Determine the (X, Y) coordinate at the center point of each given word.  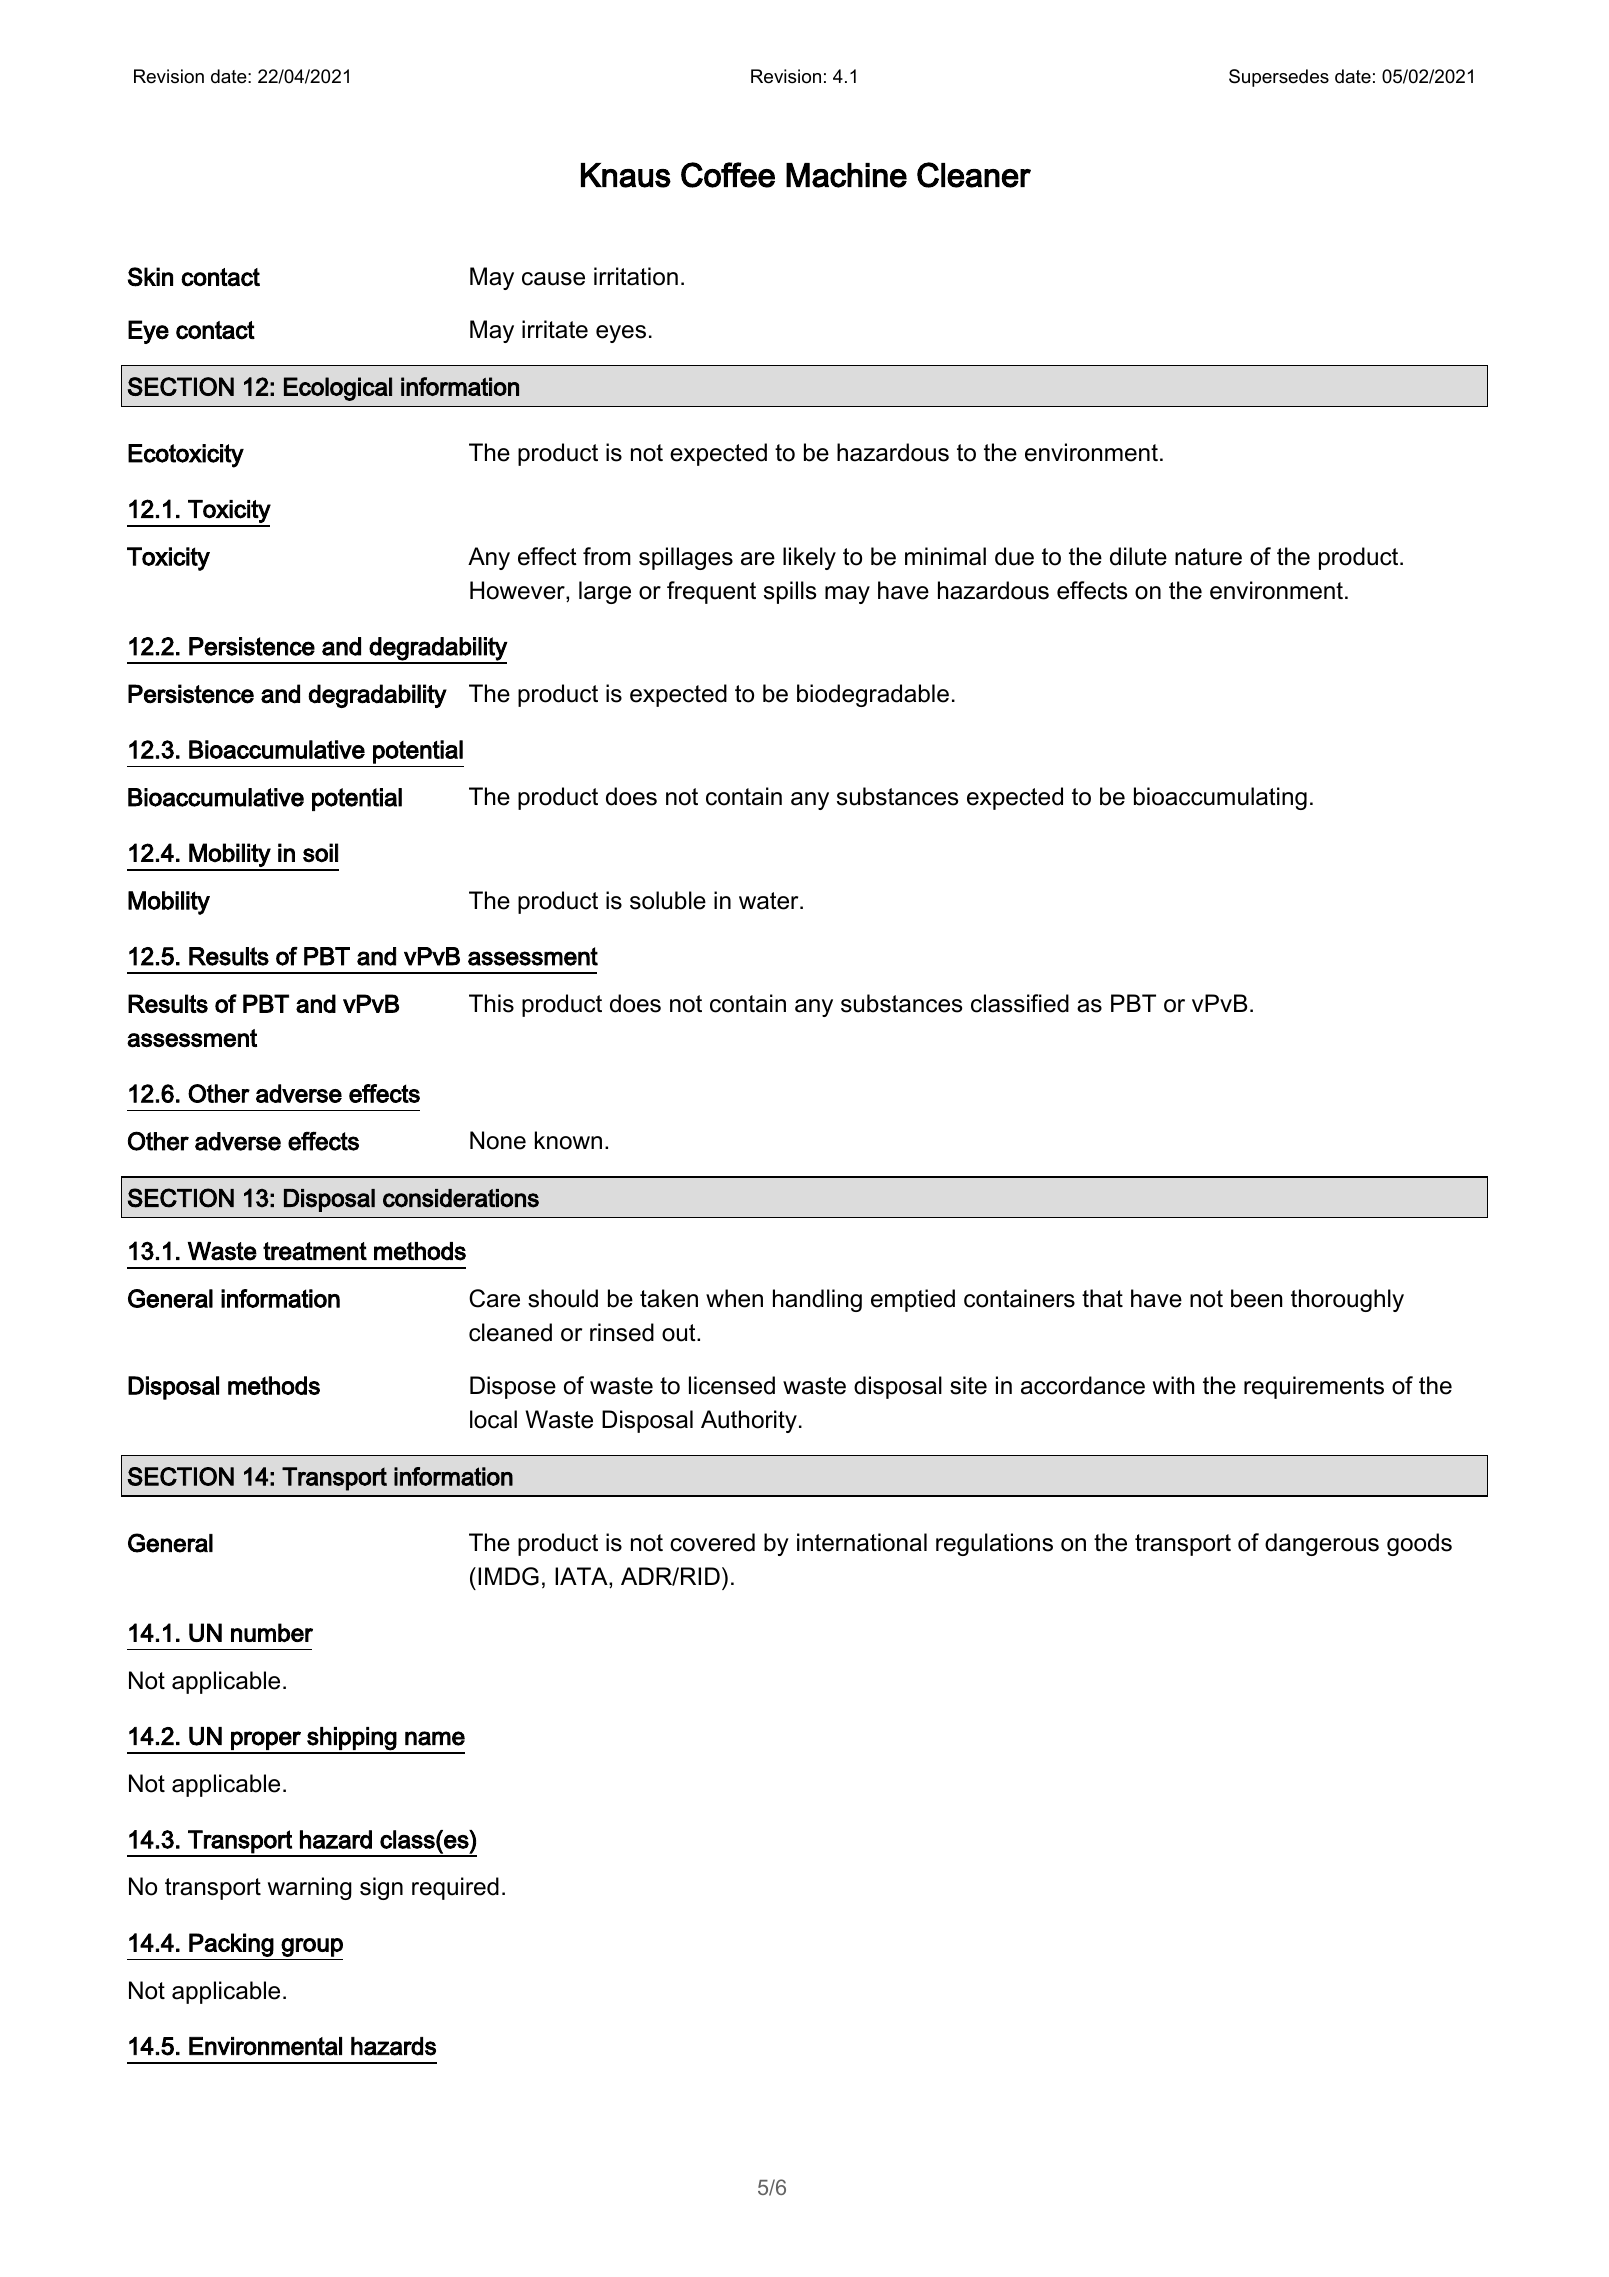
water (770, 901)
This (491, 1003)
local (493, 1419)
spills (790, 592)
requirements (1314, 1387)
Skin (150, 277)
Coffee (728, 175)
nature (1208, 557)
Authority (749, 1421)
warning (310, 1888)
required (455, 1888)
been (1256, 1298)
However (518, 591)
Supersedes (1279, 78)
